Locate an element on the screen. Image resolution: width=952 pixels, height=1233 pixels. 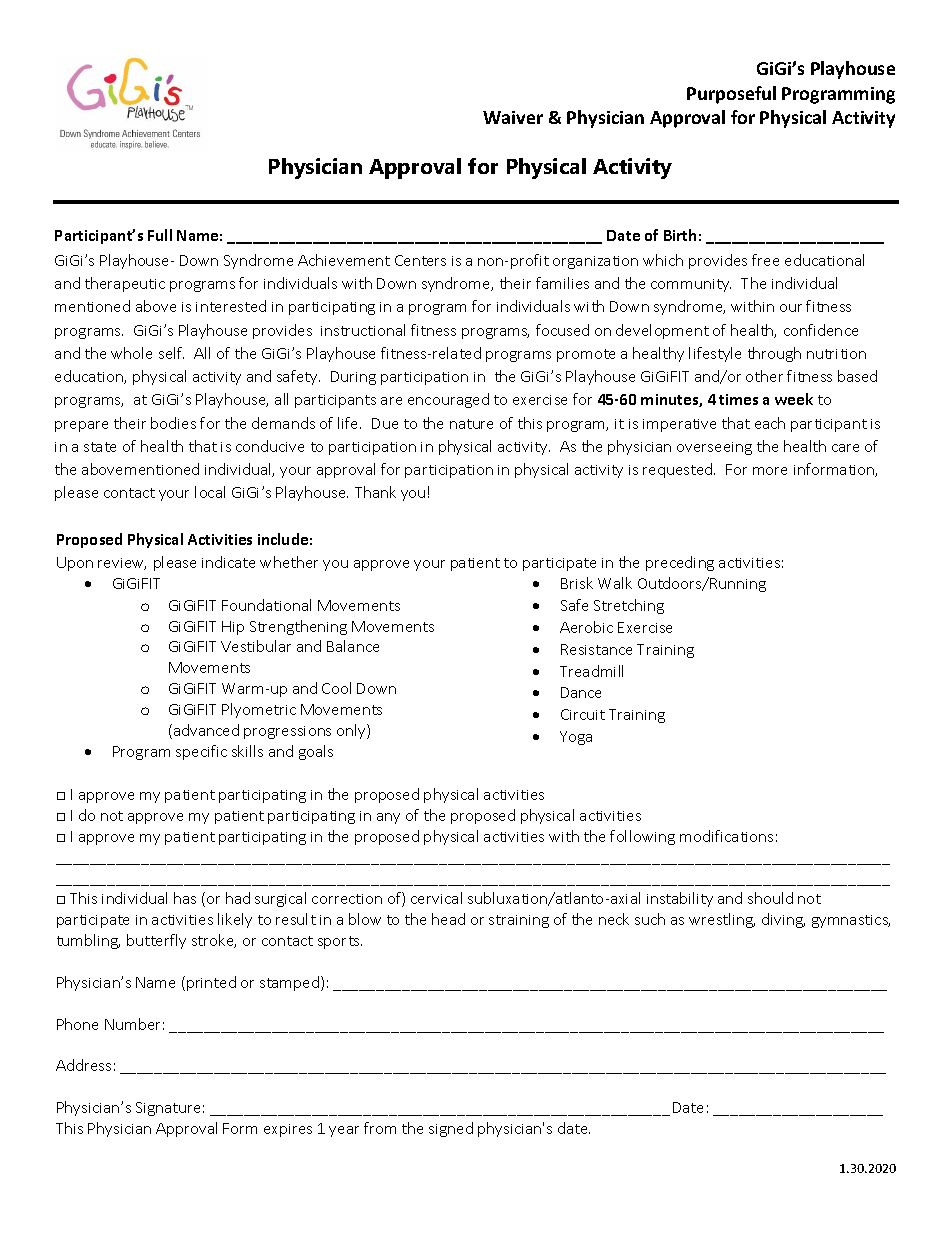
Brisk is located at coordinates (577, 583).
